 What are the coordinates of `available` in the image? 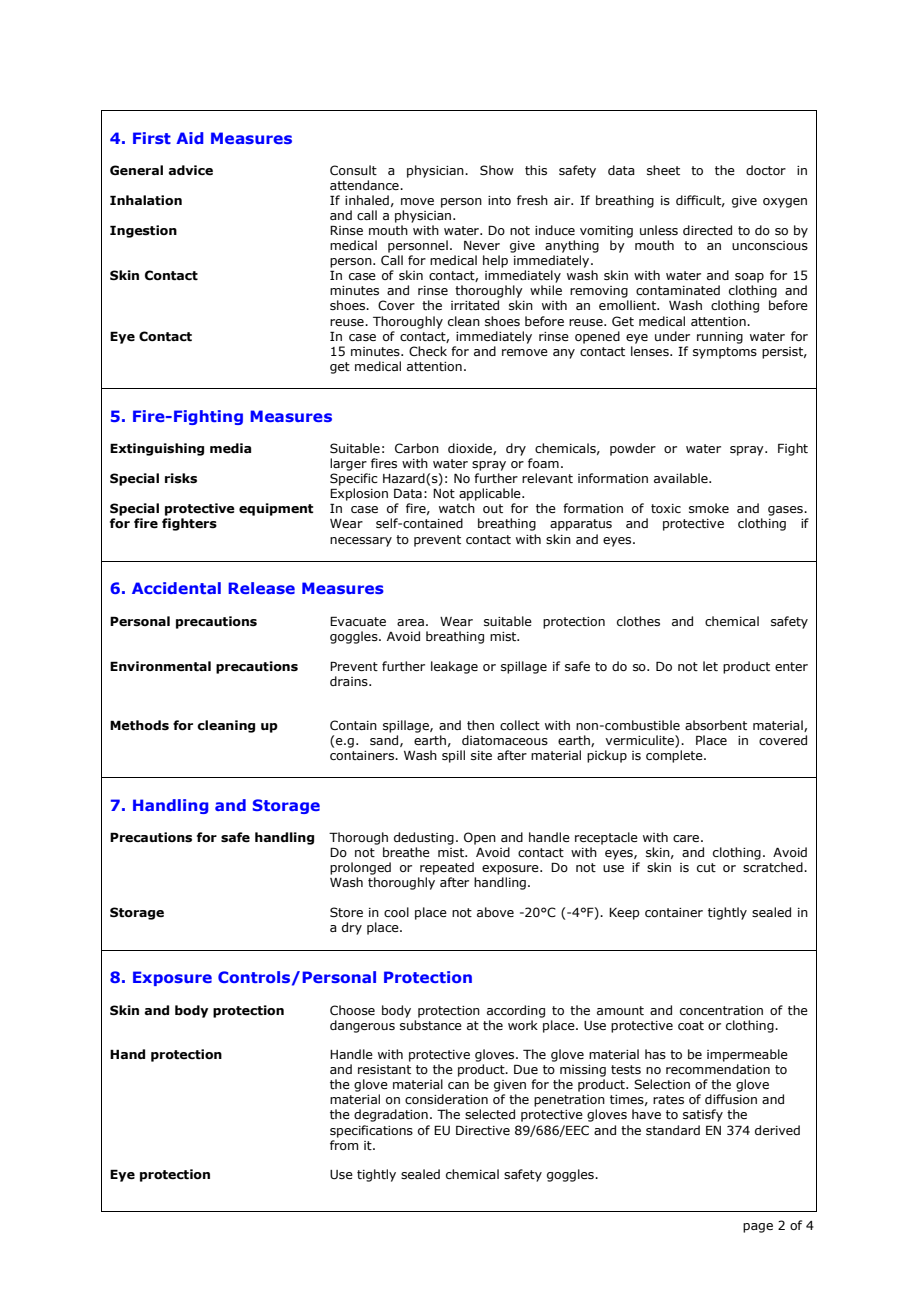 It's located at (682, 478).
